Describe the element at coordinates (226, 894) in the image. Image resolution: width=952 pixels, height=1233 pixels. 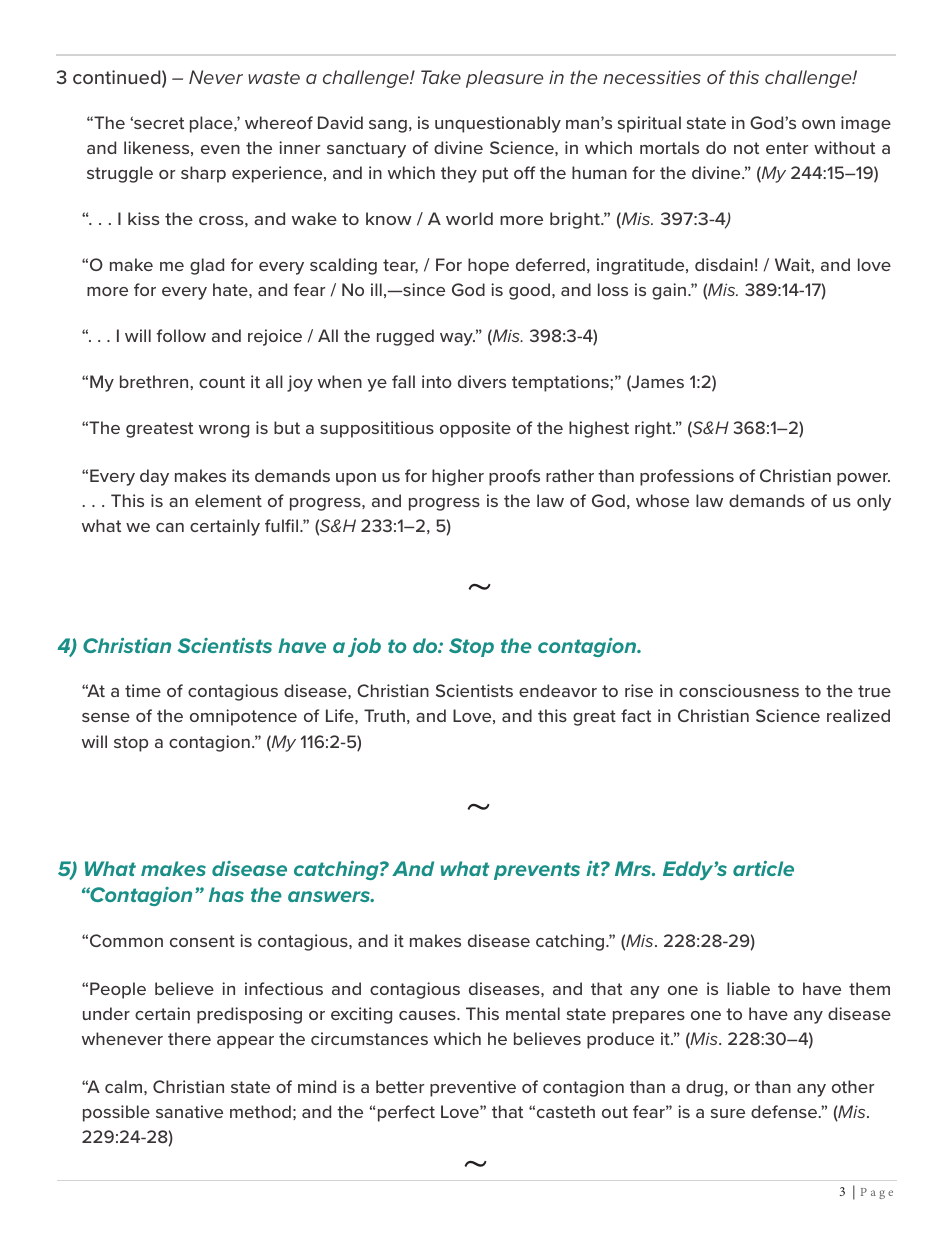
I see `has` at that location.
